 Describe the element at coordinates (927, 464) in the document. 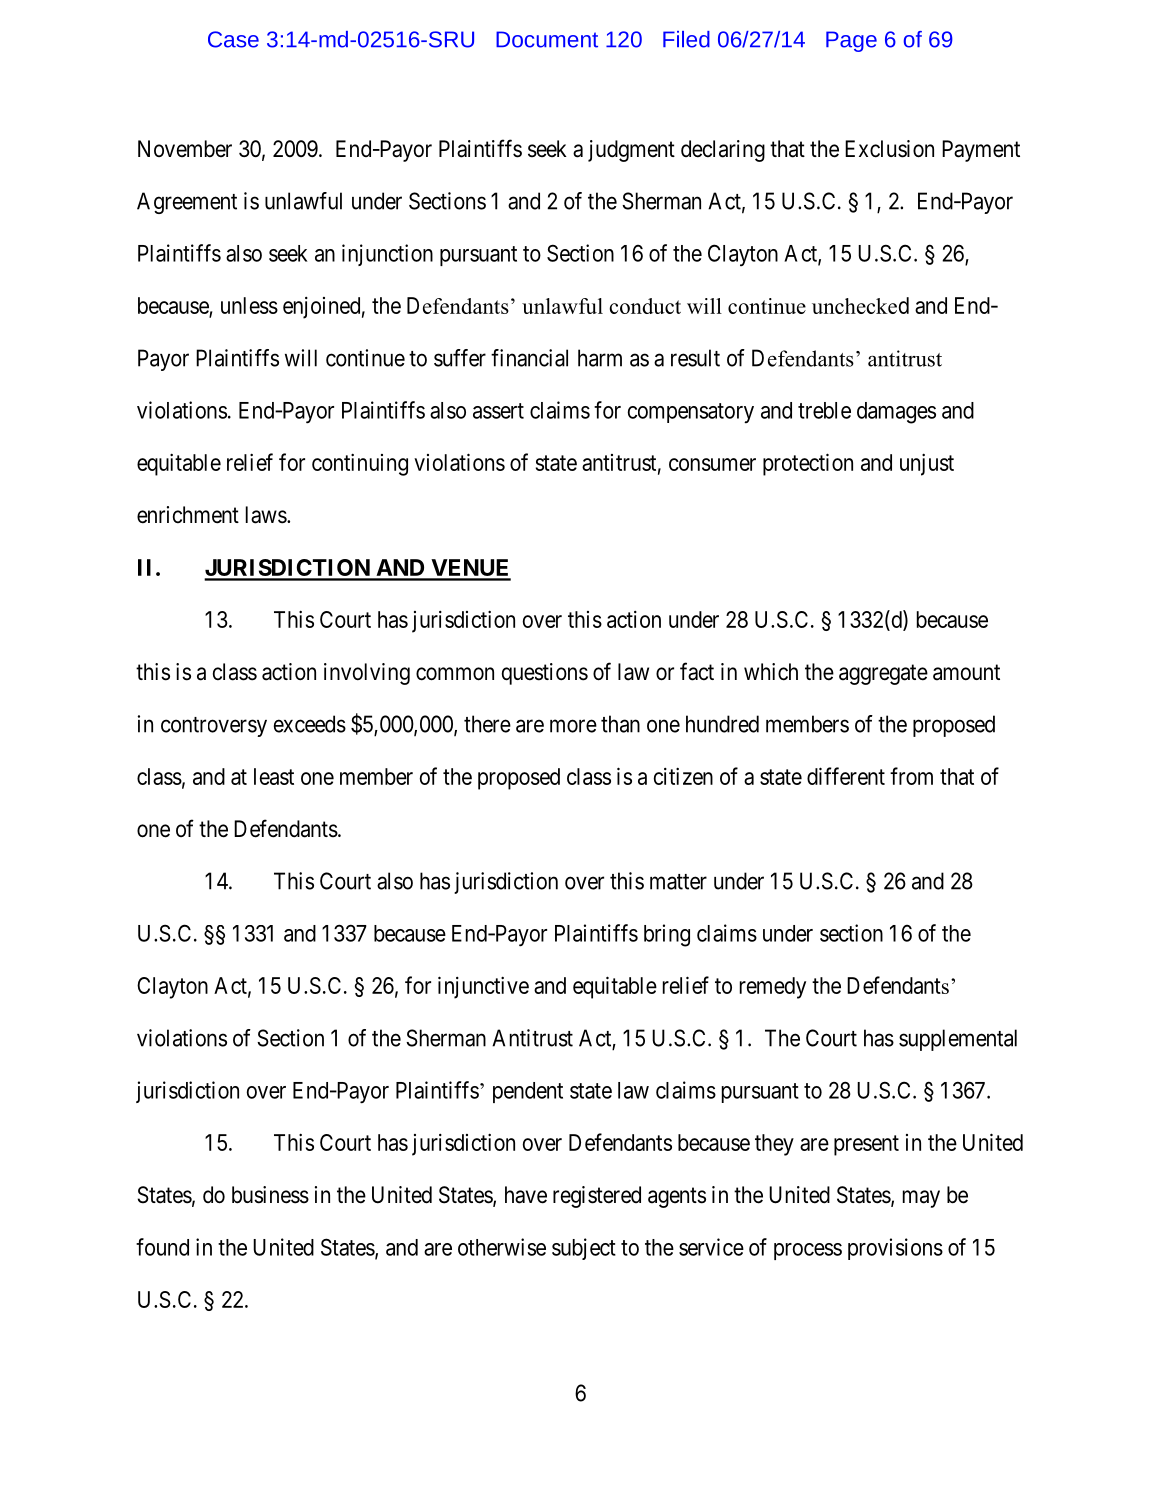

I see `unjust` at that location.
